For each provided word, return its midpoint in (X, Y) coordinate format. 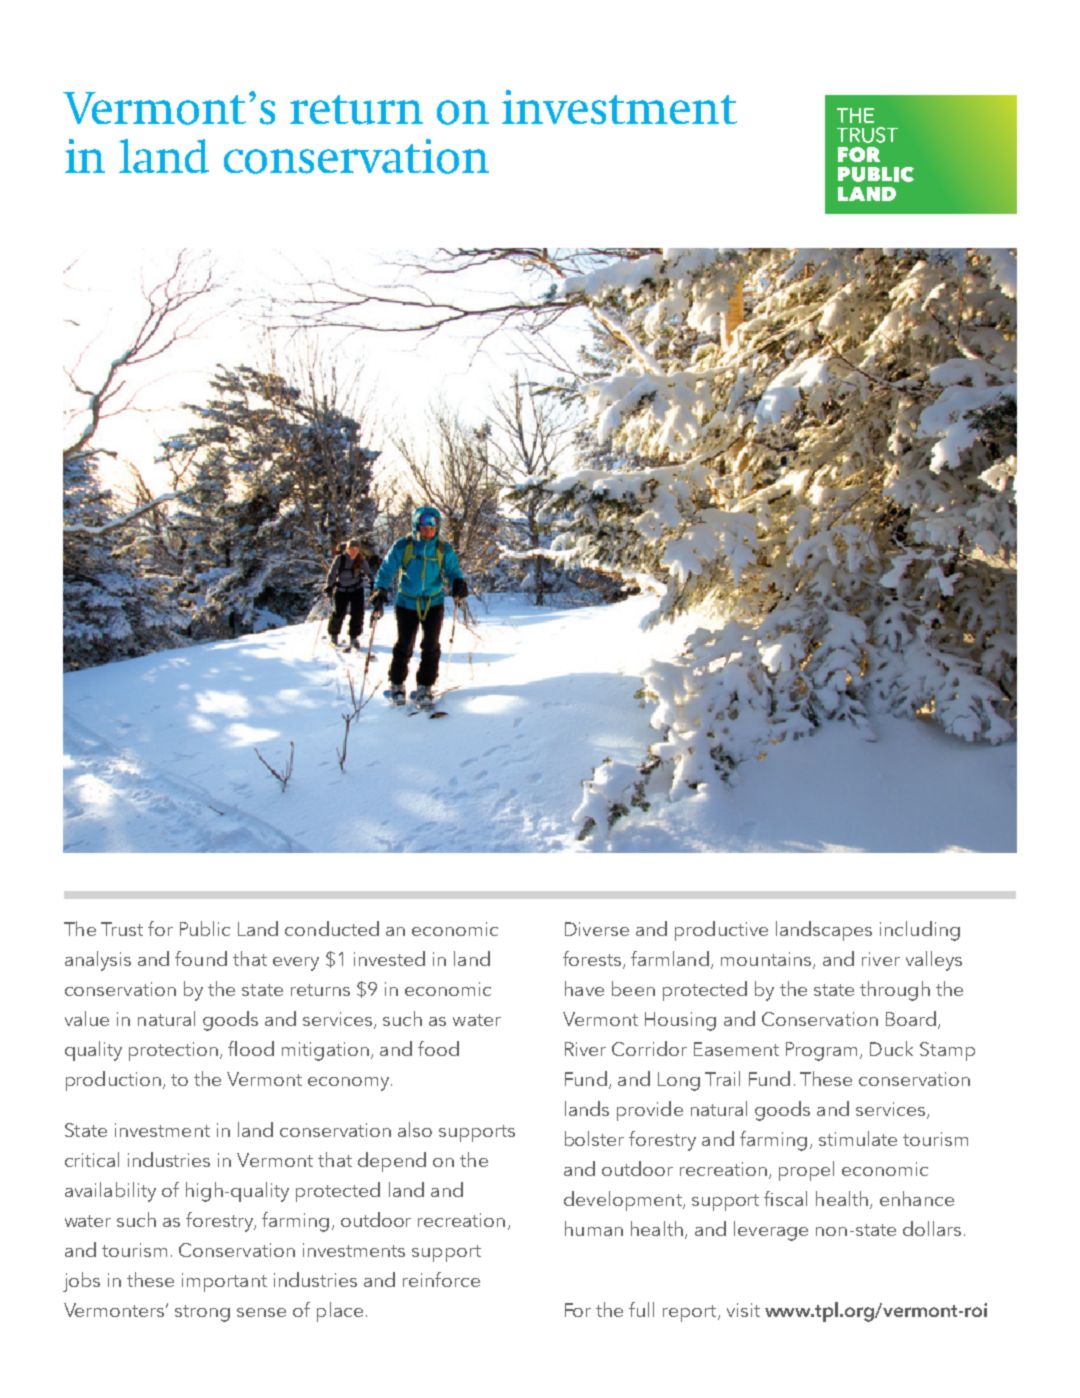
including (920, 931)
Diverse (597, 929)
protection (173, 1051)
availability (110, 1192)
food (438, 1048)
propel (806, 1171)
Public (205, 928)
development (624, 1201)
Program (823, 1051)
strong (202, 1313)
